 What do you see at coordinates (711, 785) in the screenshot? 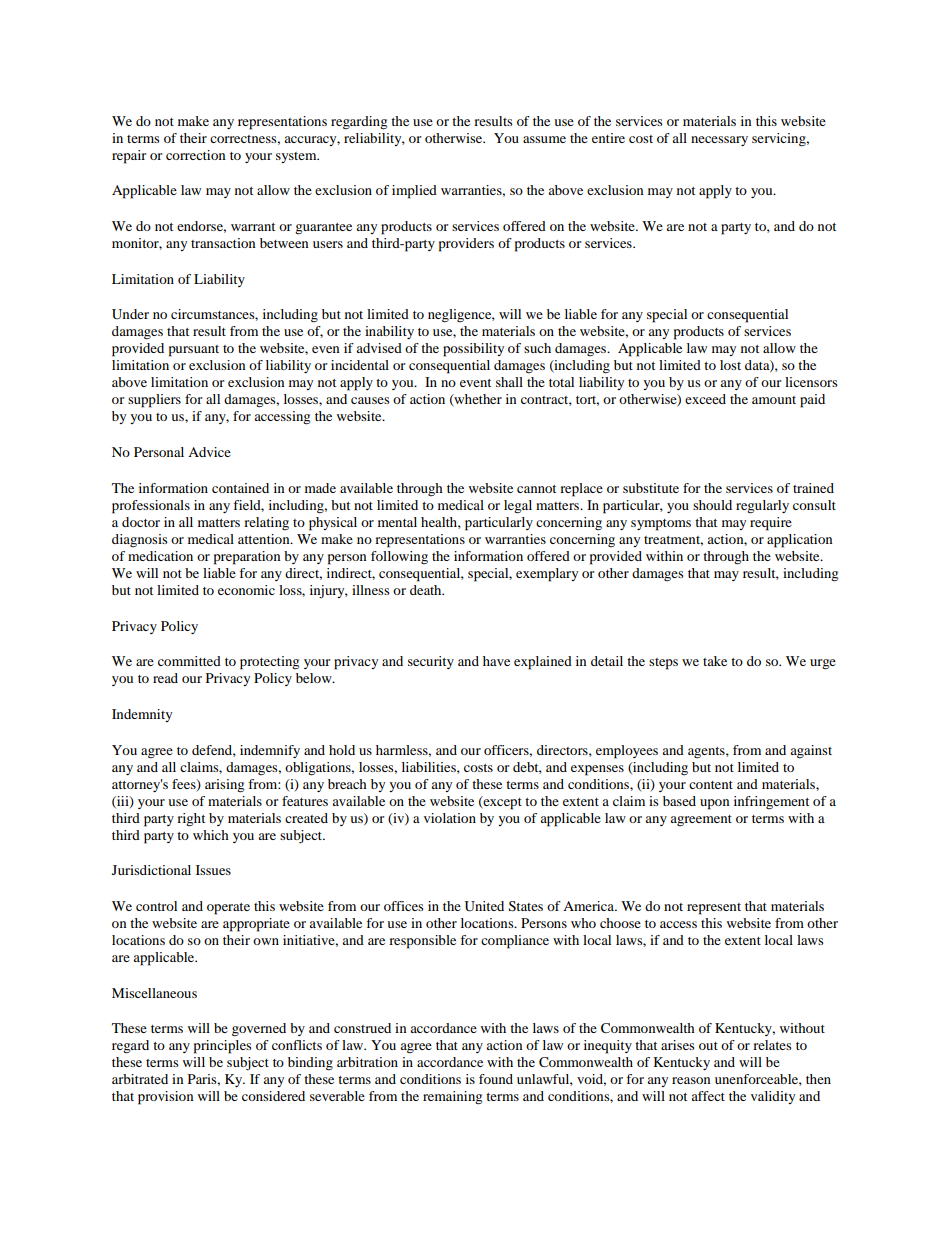
I see `content` at bounding box center [711, 785].
